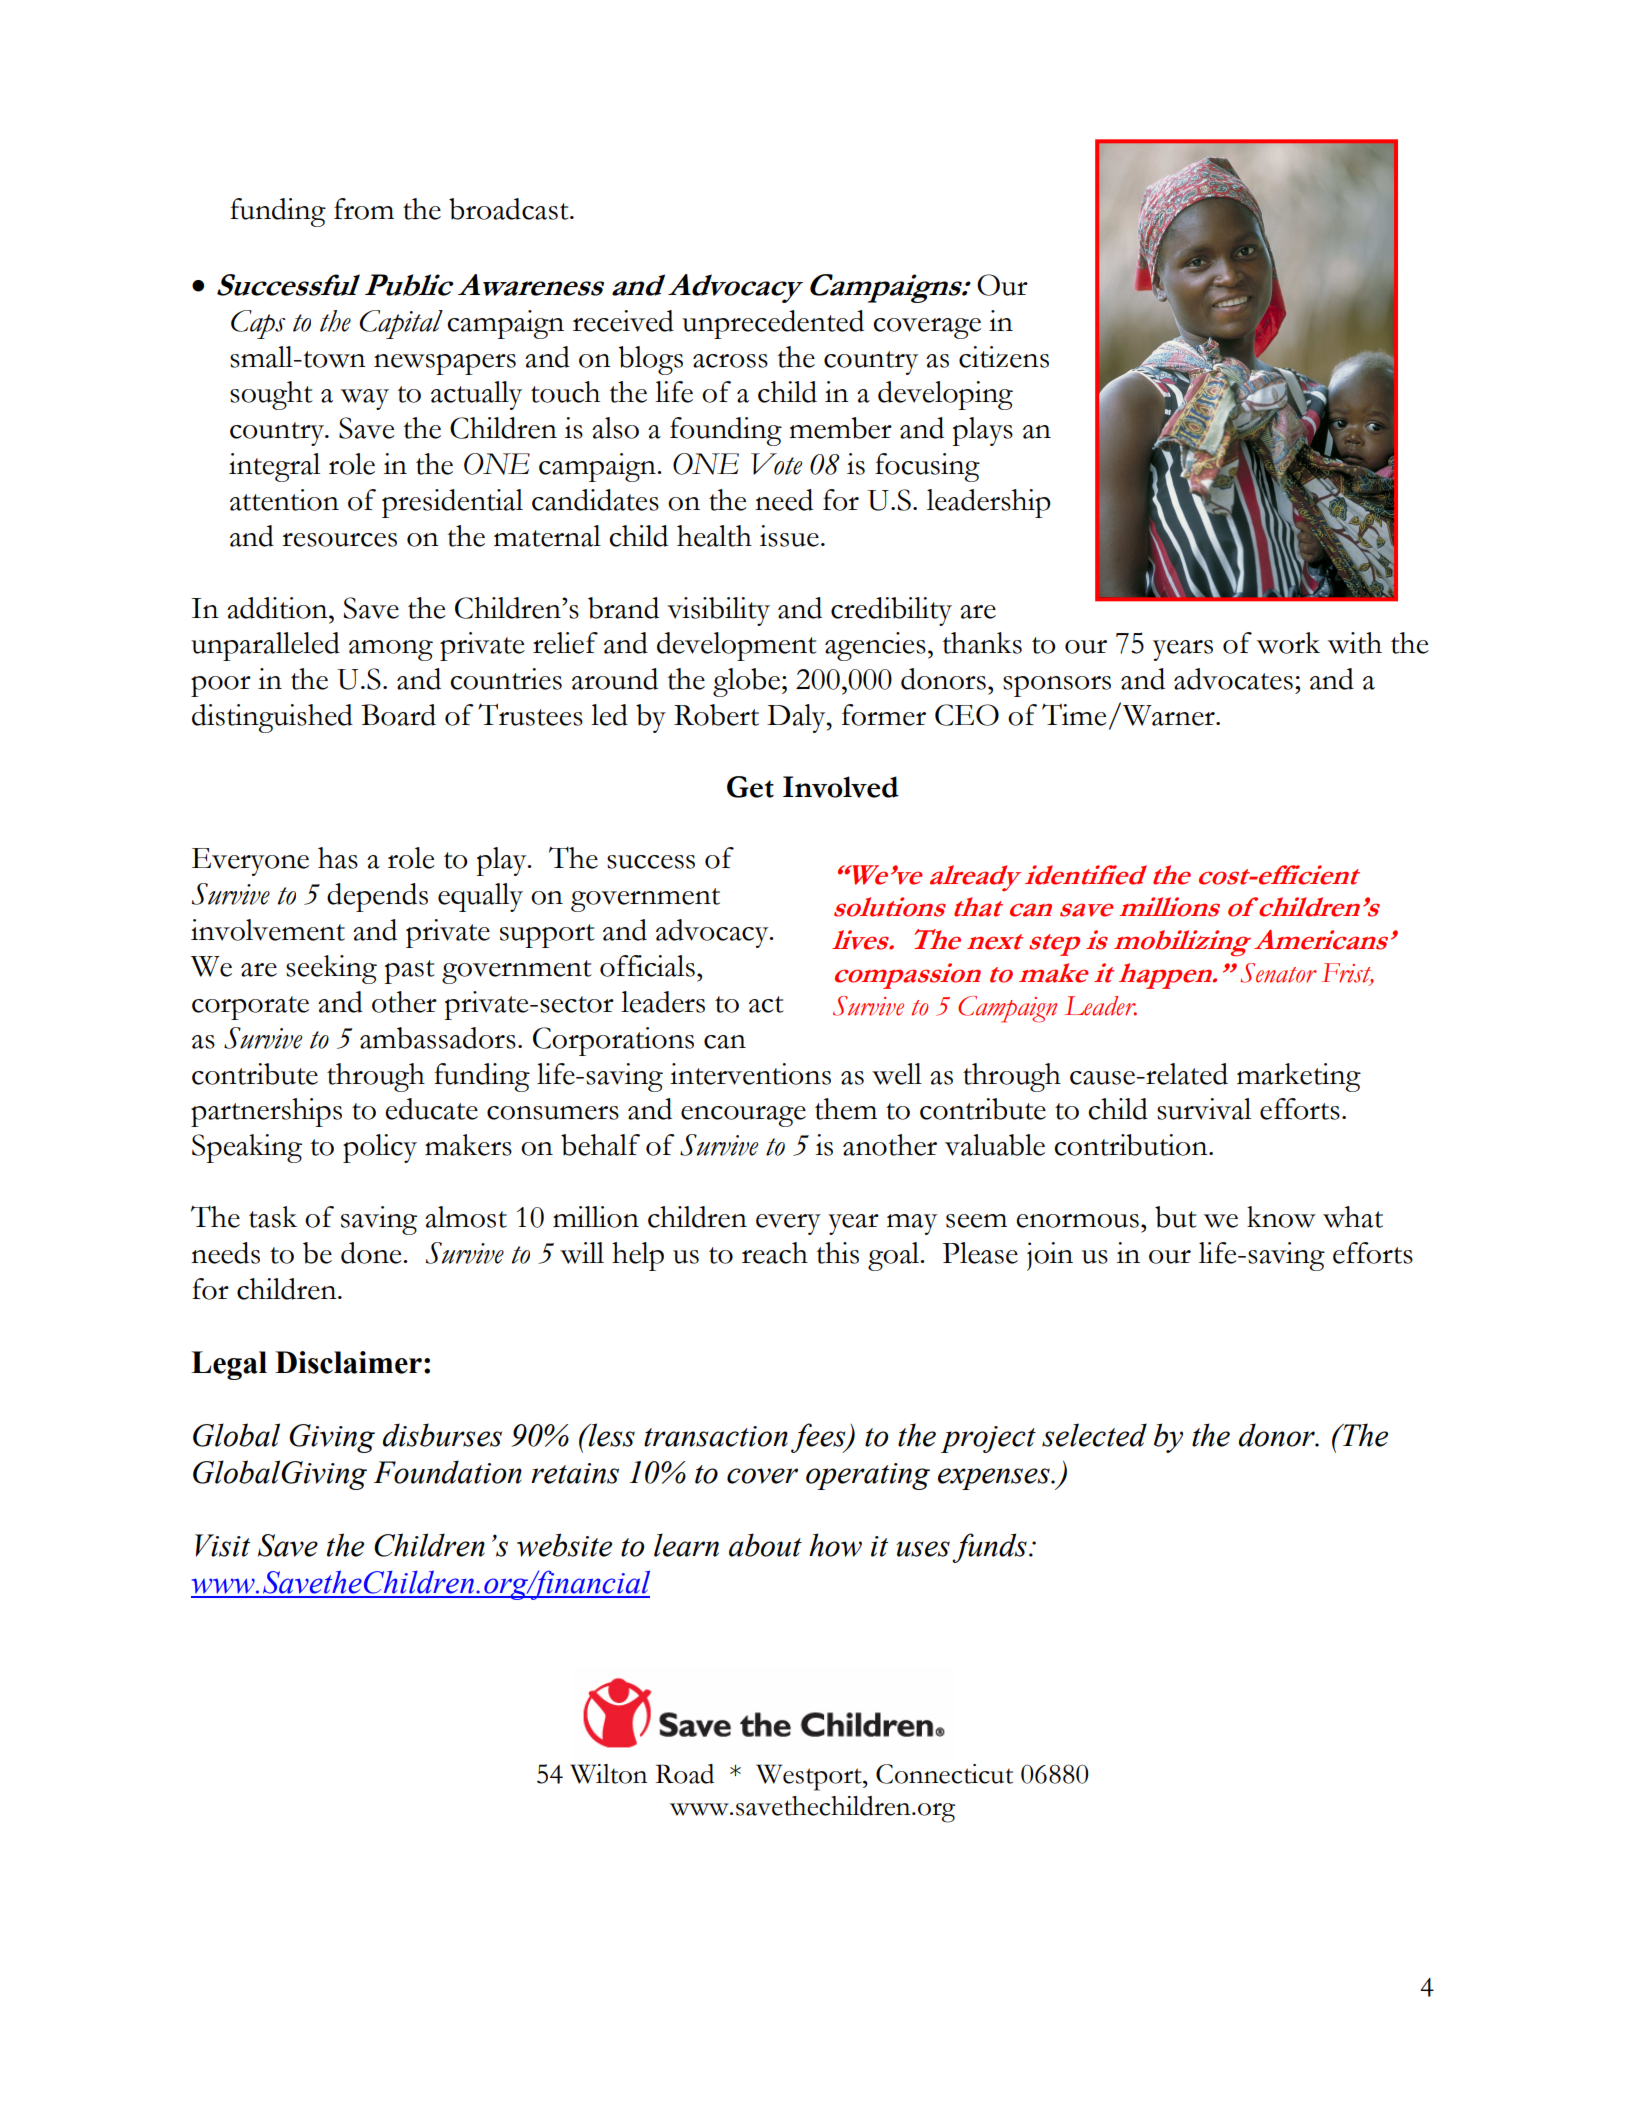 This document has height=2103, width=1625. Describe the element at coordinates (1278, 973) in the document. I see `Senator` at that location.
